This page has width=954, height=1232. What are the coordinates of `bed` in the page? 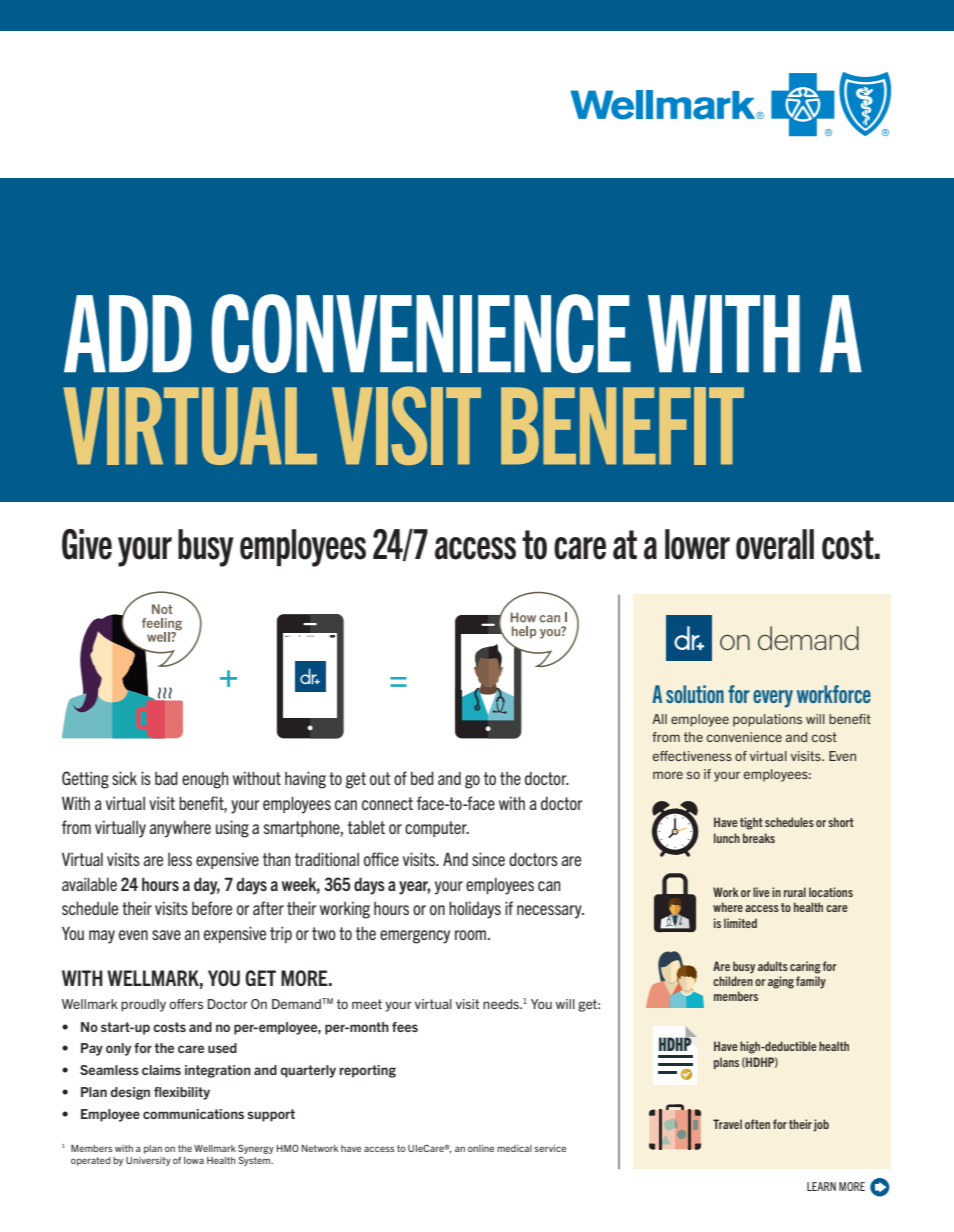 It's located at (422, 778).
